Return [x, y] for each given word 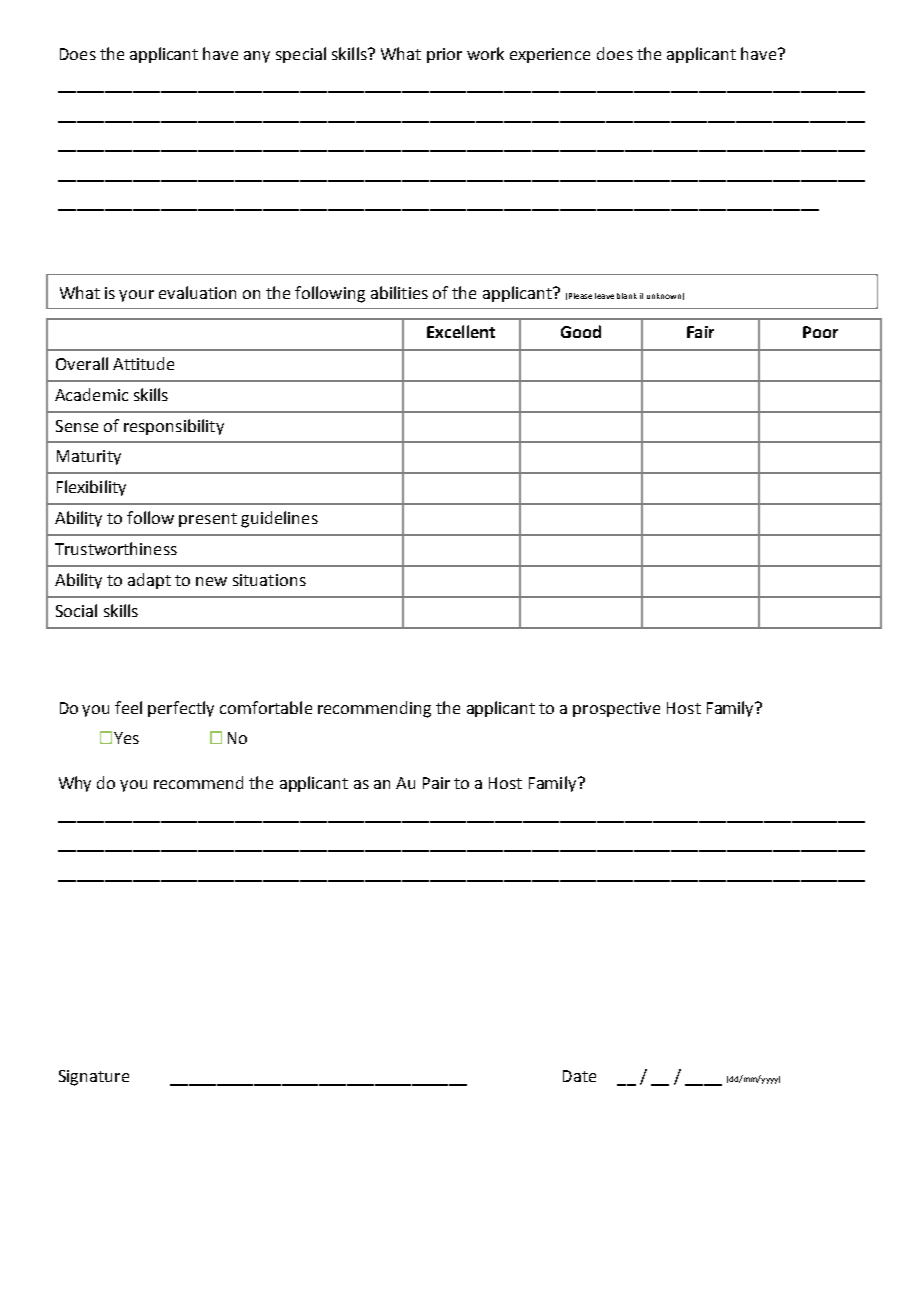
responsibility [174, 427]
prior [444, 55]
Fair [700, 332]
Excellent [461, 331]
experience [550, 55]
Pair [436, 783]
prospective [616, 709]
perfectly [181, 709]
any [257, 57]
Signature [94, 1078]
